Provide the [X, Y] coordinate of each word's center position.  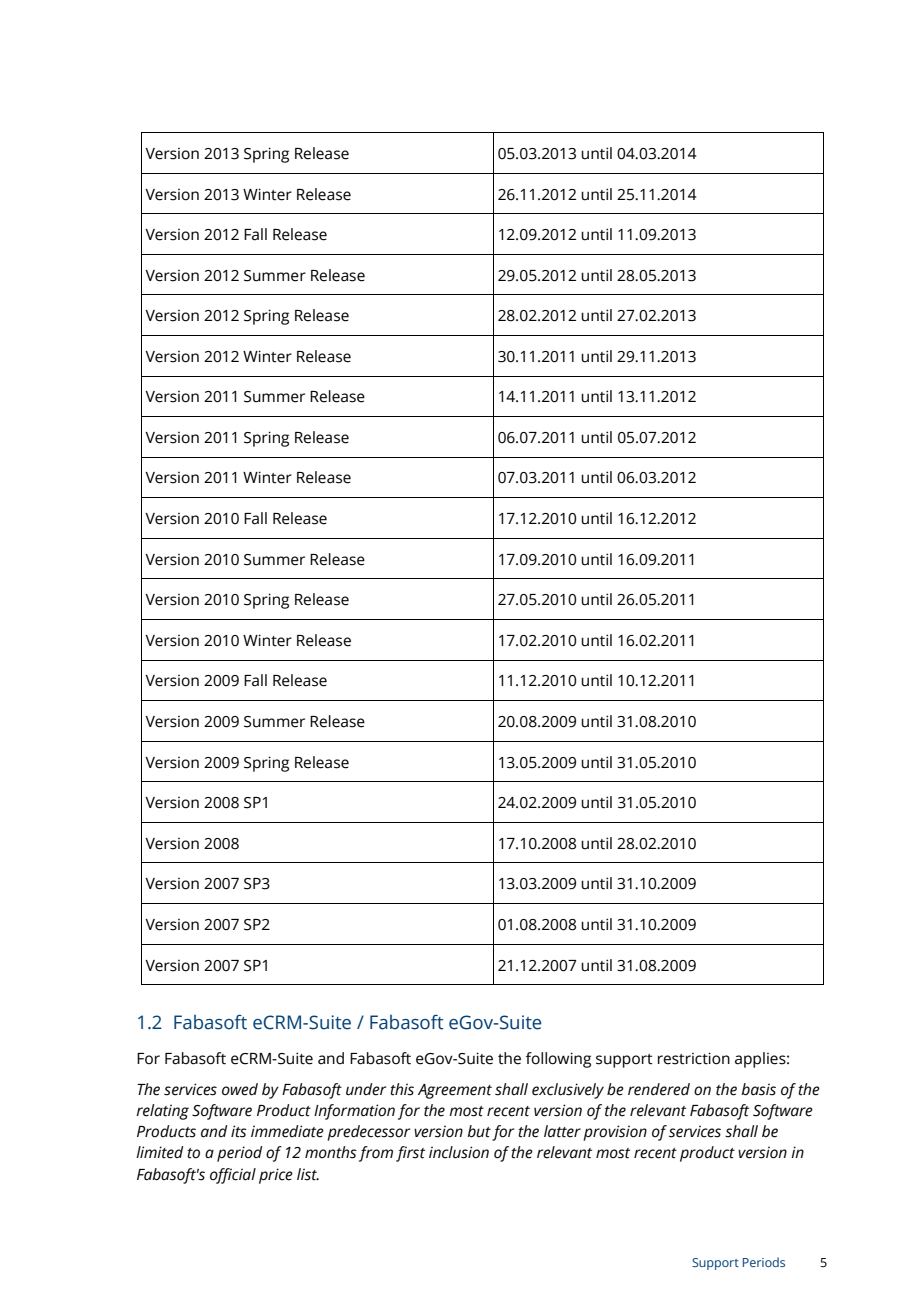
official [233, 1176]
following [558, 1060]
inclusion [459, 1152]
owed [240, 1089]
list [308, 1174]
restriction [694, 1058]
